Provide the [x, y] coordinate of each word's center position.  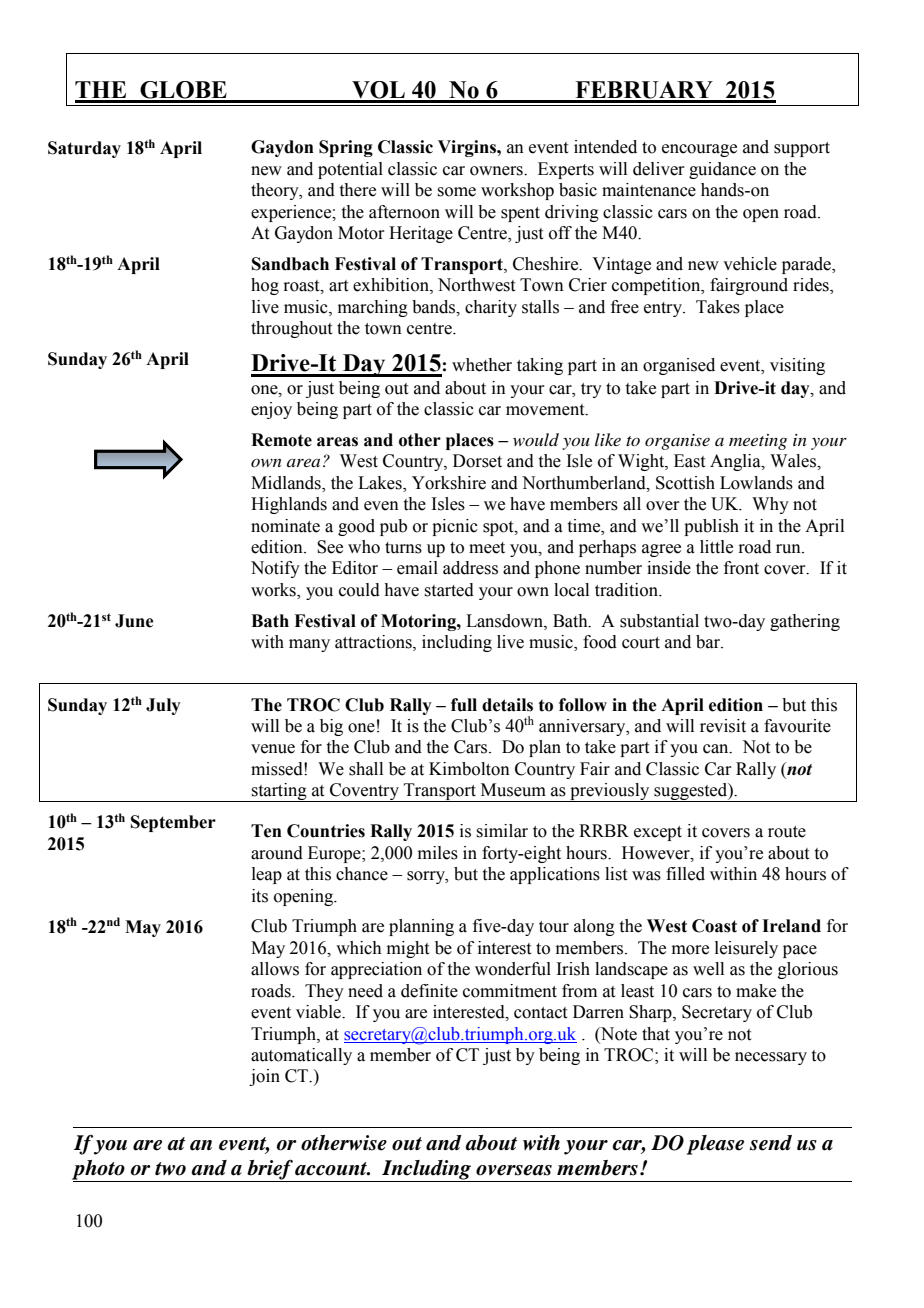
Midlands [287, 483]
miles [438, 853]
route [787, 832]
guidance [722, 170]
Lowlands [756, 483]
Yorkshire [449, 483]
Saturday [84, 149]
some [456, 192]
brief [270, 1170]
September [173, 823]
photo [99, 1171]
